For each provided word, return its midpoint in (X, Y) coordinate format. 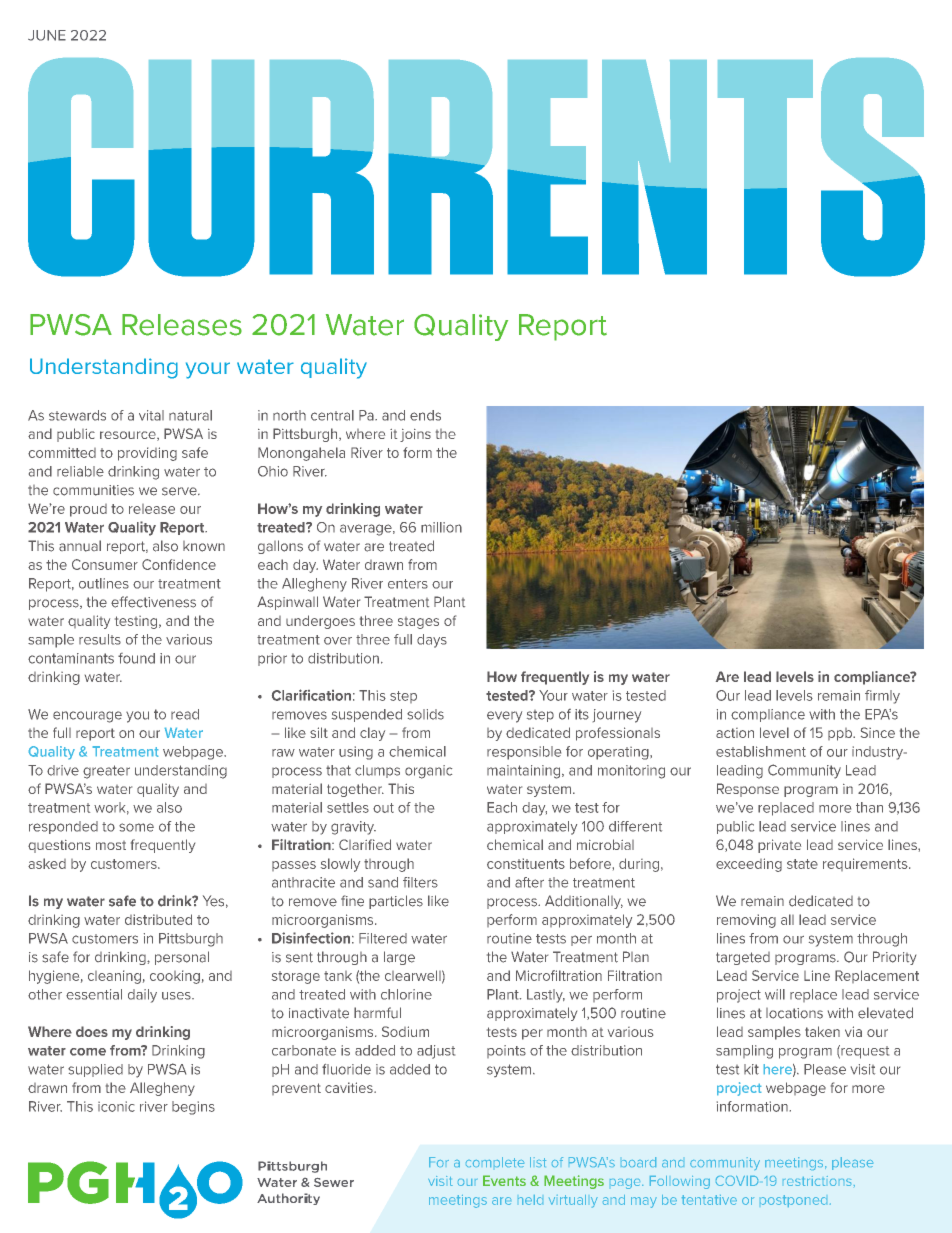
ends (425, 415)
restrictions (817, 1181)
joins (415, 435)
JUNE (47, 35)
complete (495, 1162)
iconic (116, 1106)
